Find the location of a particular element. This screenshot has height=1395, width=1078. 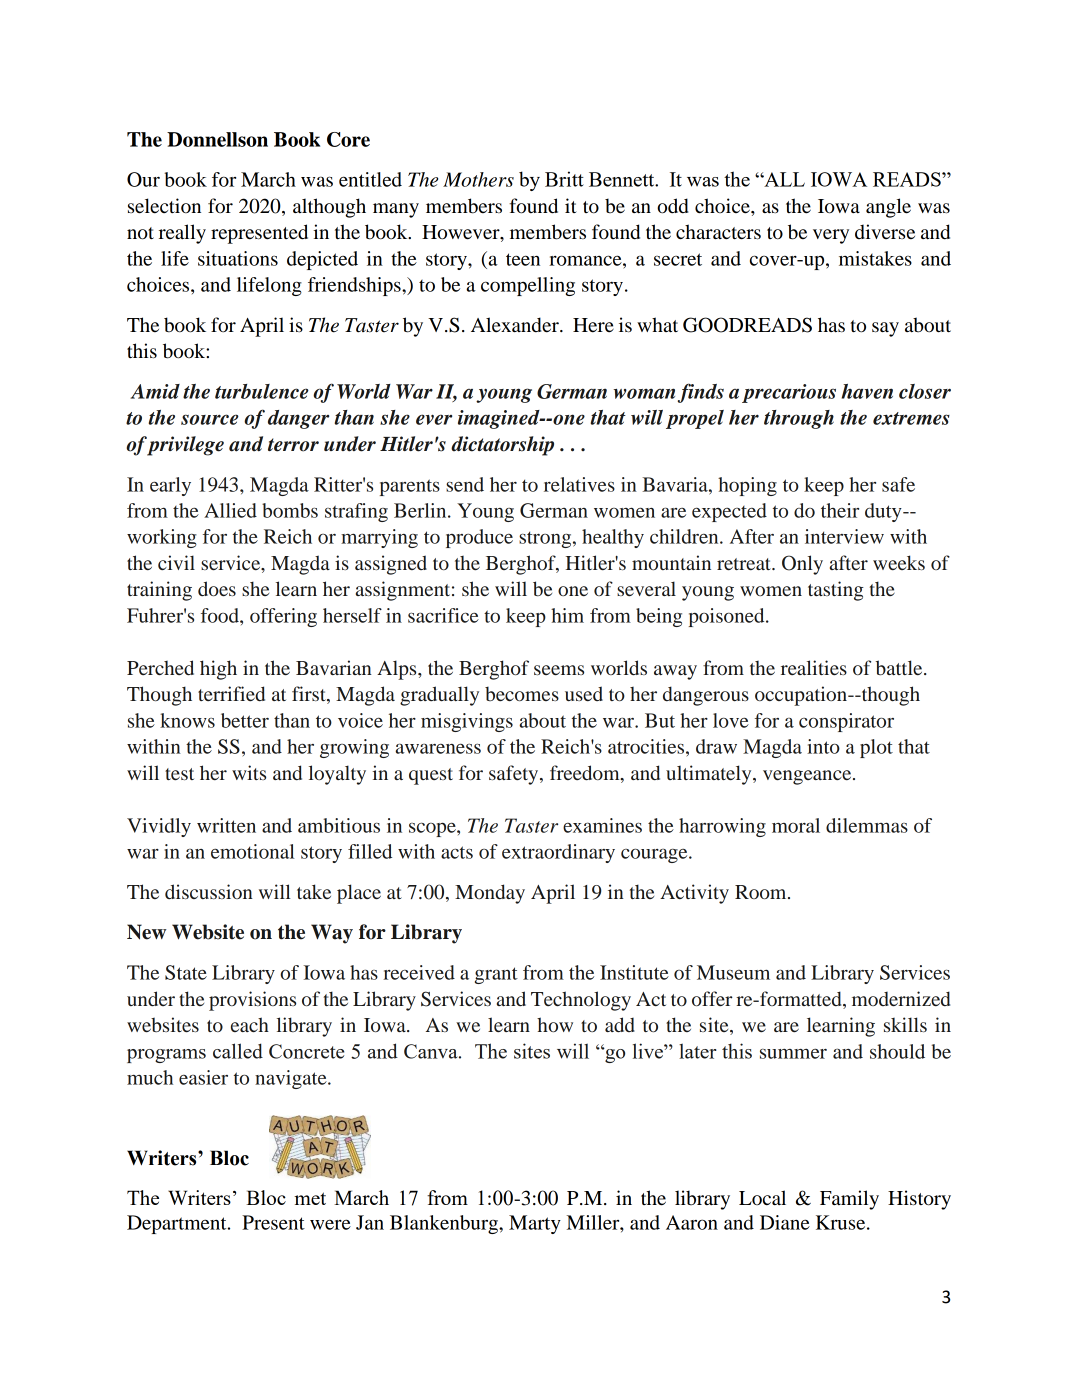

Britt is located at coordinates (564, 179).
